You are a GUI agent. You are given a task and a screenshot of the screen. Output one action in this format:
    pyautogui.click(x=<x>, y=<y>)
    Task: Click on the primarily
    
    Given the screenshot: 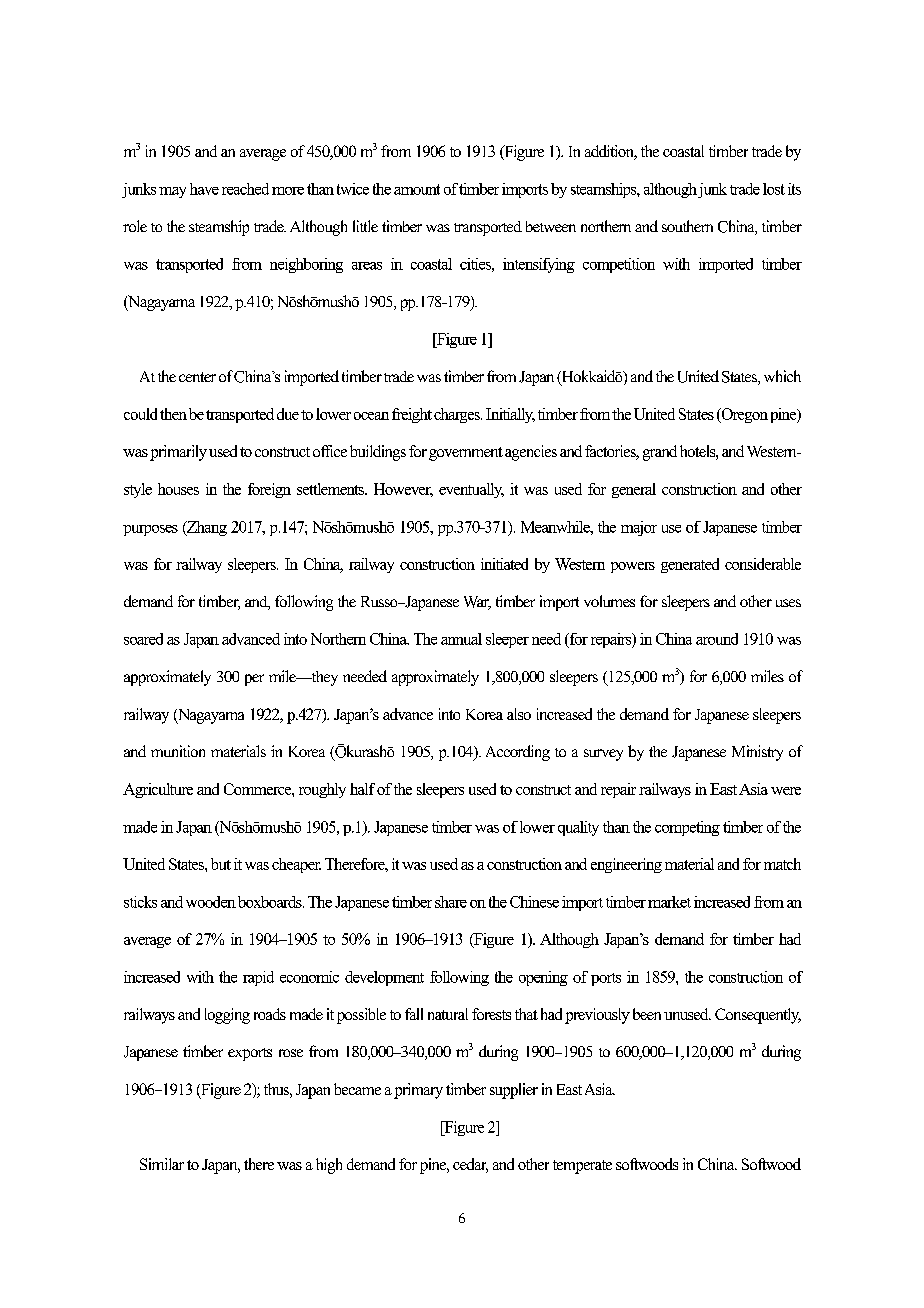 What is the action you would take?
    pyautogui.click(x=178, y=453)
